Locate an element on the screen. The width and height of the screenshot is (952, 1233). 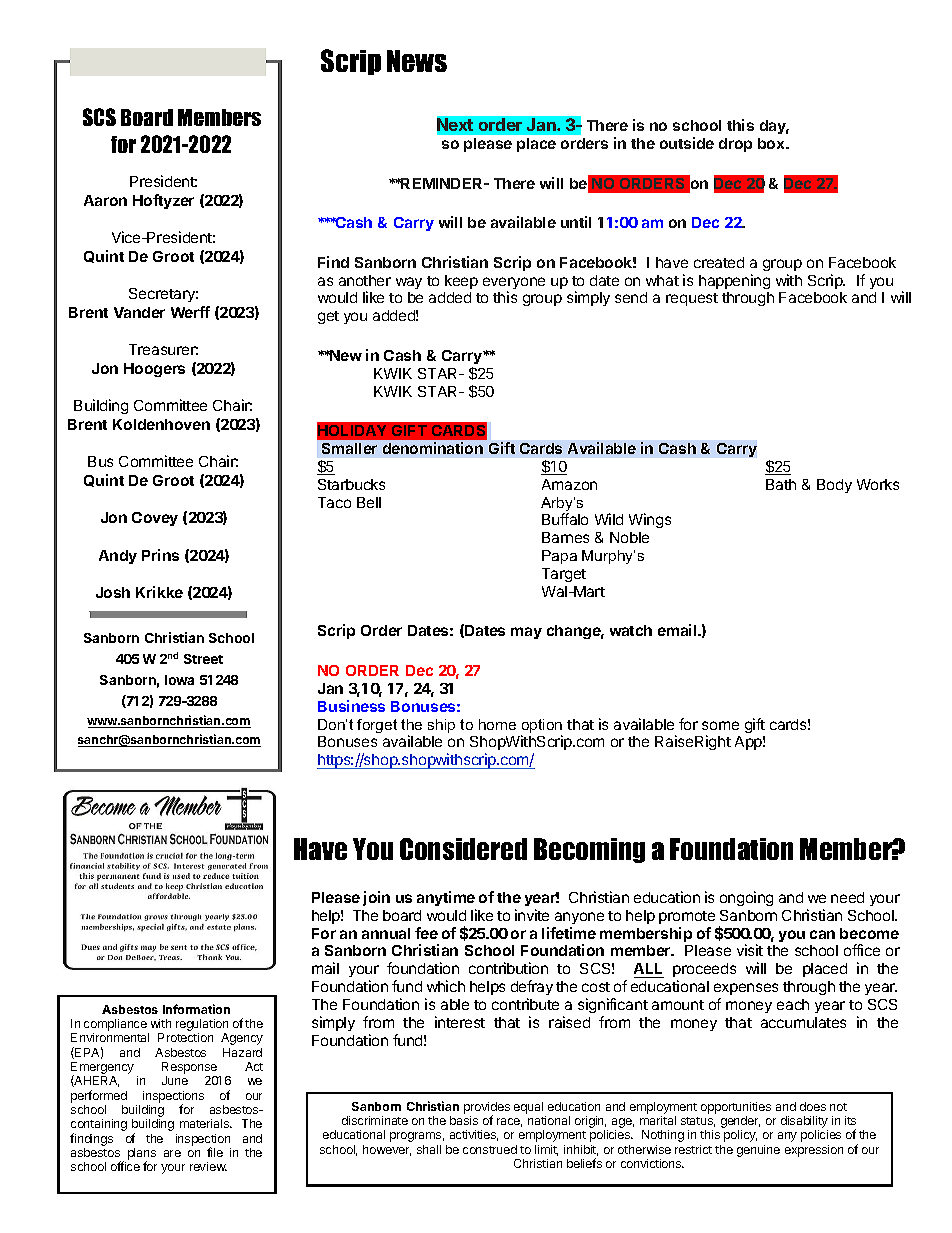
box is located at coordinates (772, 143).
